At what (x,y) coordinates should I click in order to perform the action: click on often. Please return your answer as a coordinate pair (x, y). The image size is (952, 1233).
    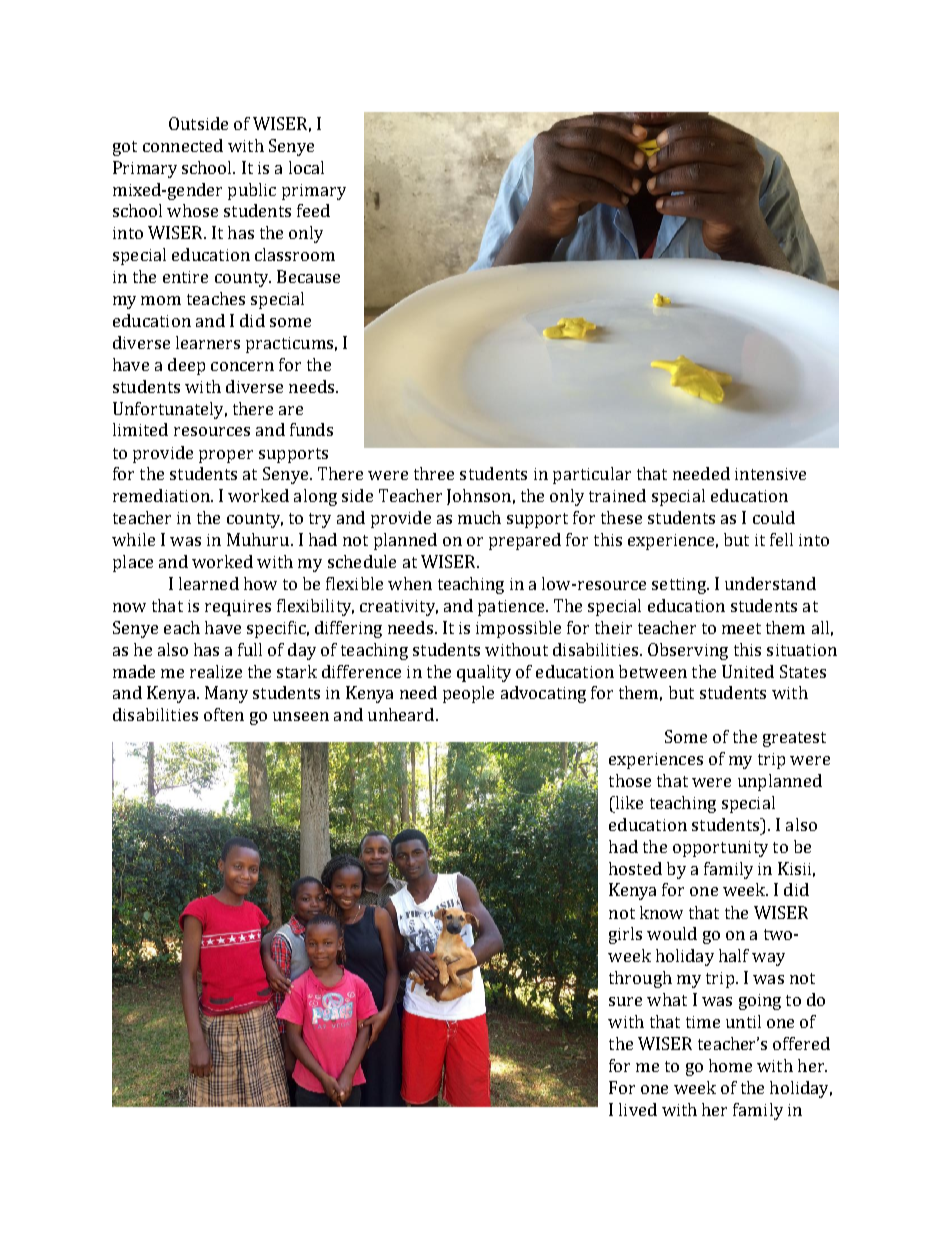
    Looking at the image, I should click on (224, 714).
